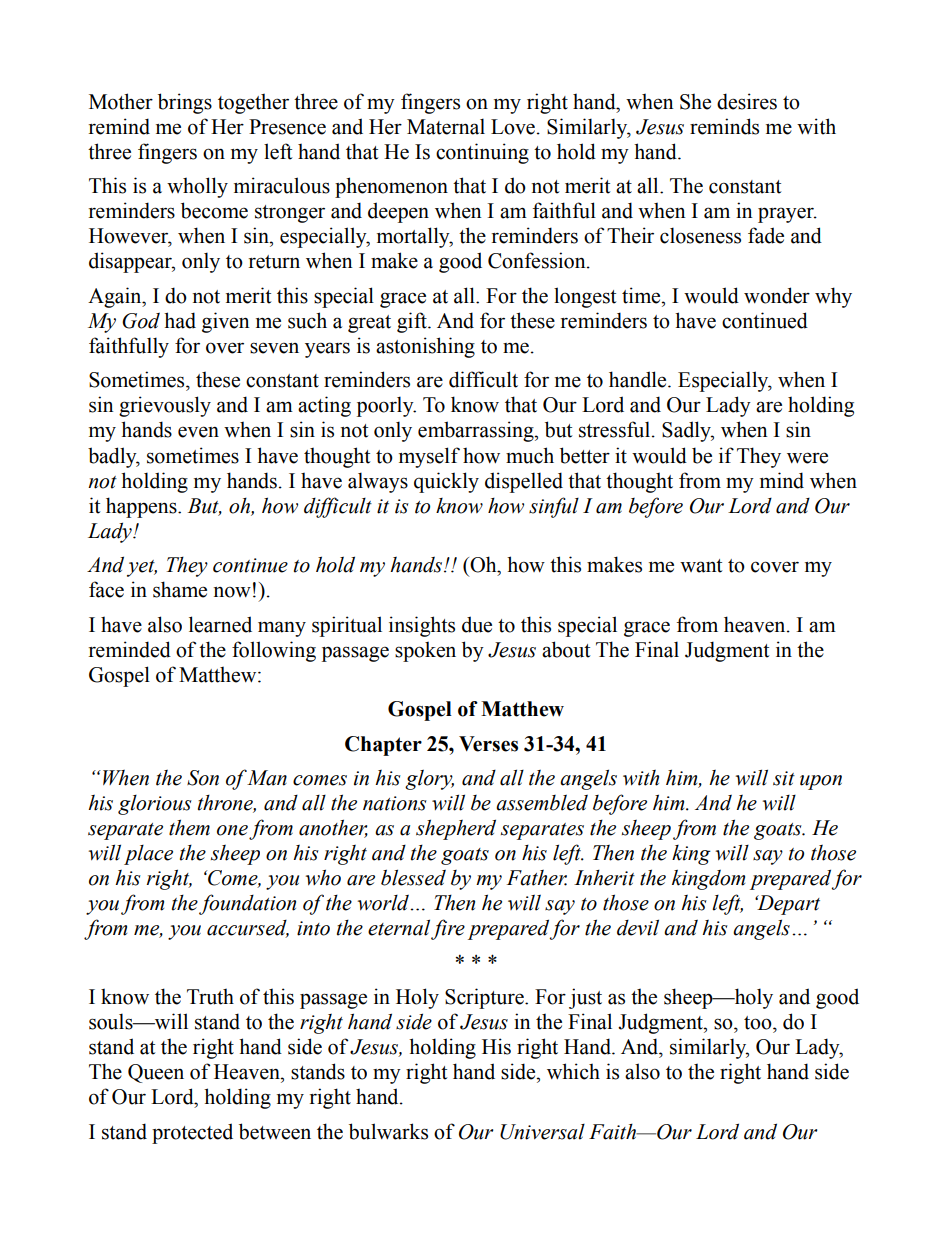  Describe the element at coordinates (542, 1132) in the image. I see `Universal` at that location.
